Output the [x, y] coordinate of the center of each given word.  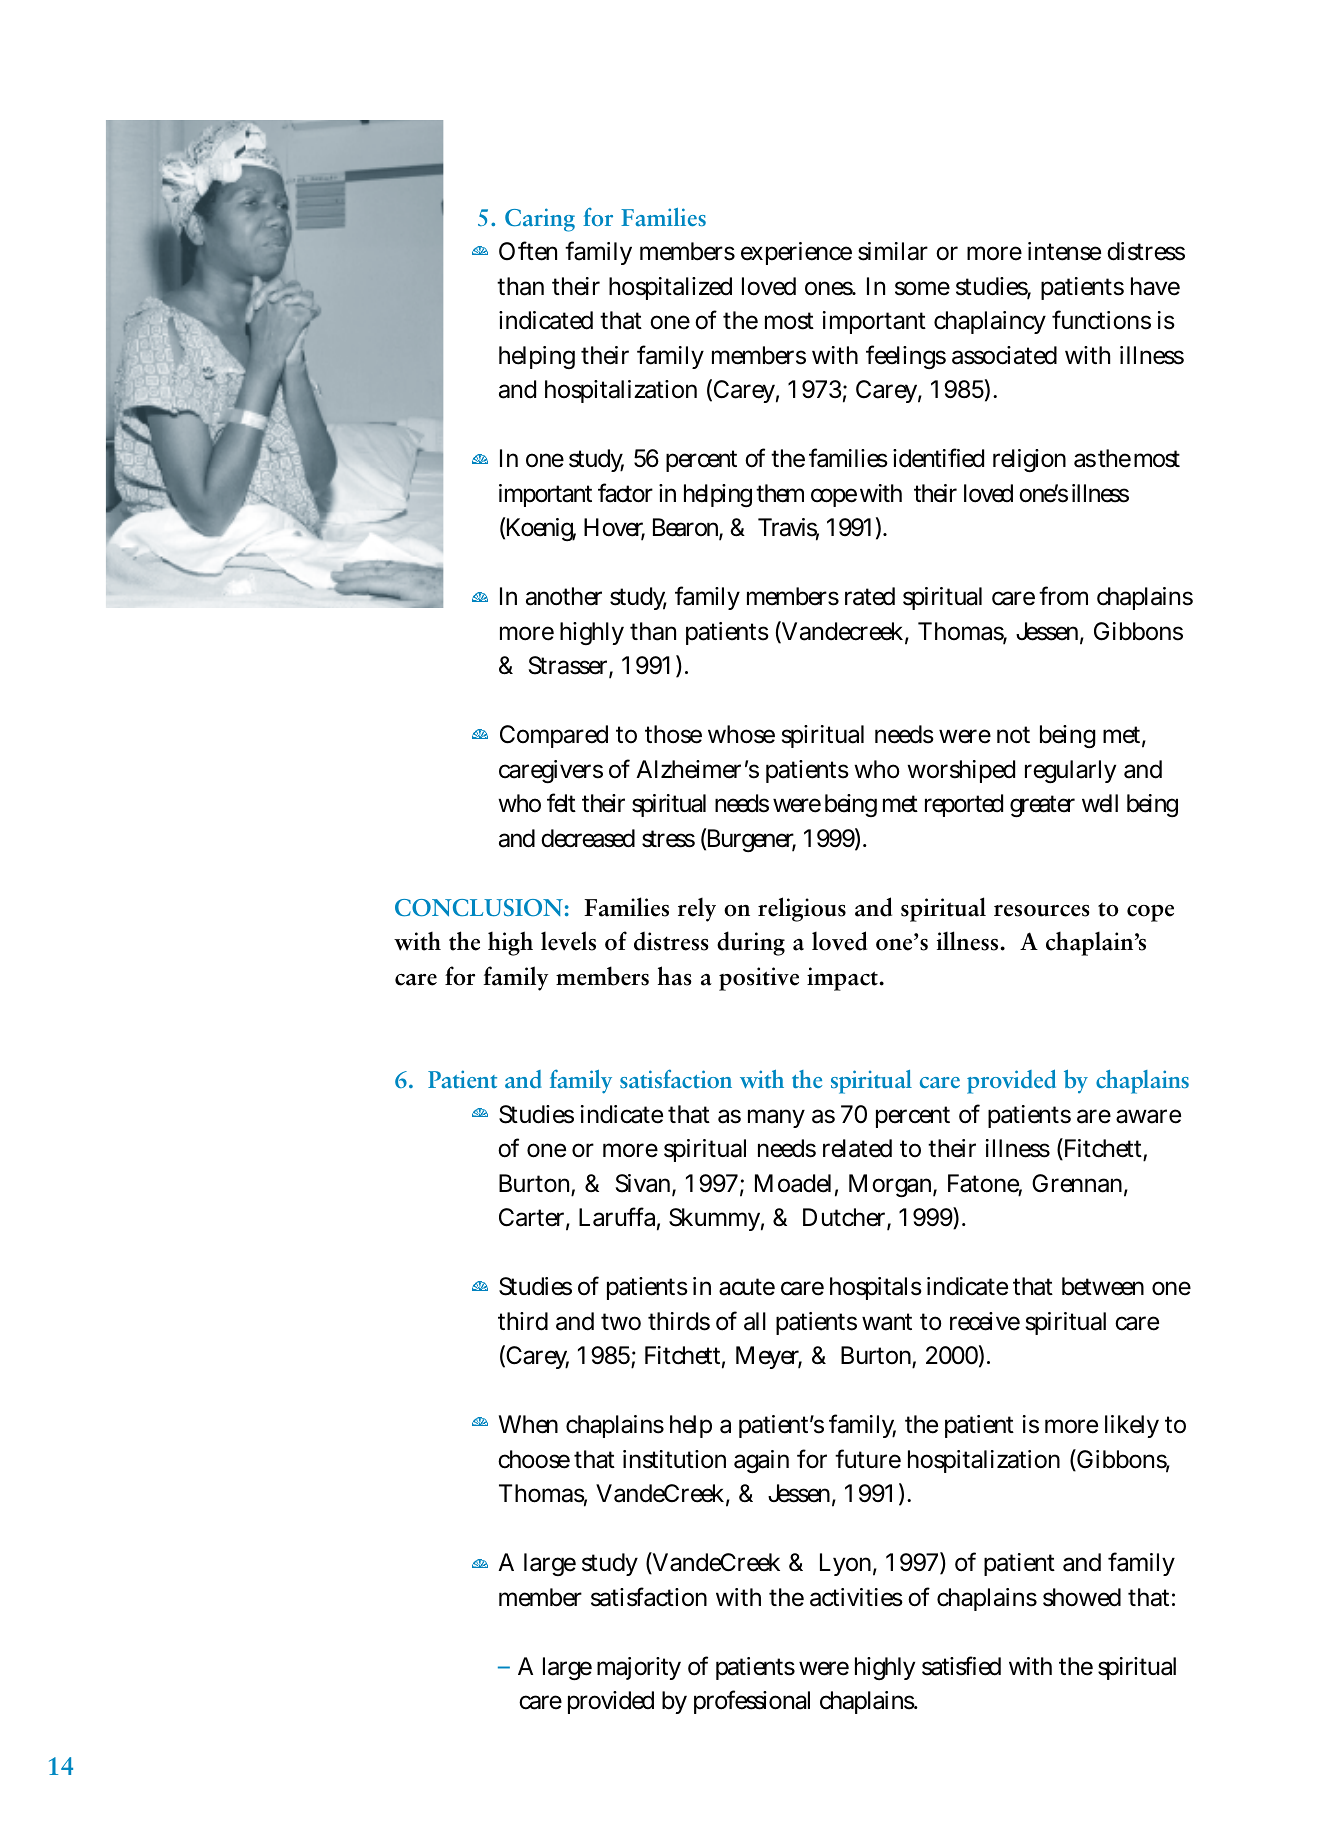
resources [1042, 911]
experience [796, 253]
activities [856, 1597]
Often [528, 251]
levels [568, 941]
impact [843, 979]
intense [1064, 251]
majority [639, 1668]
